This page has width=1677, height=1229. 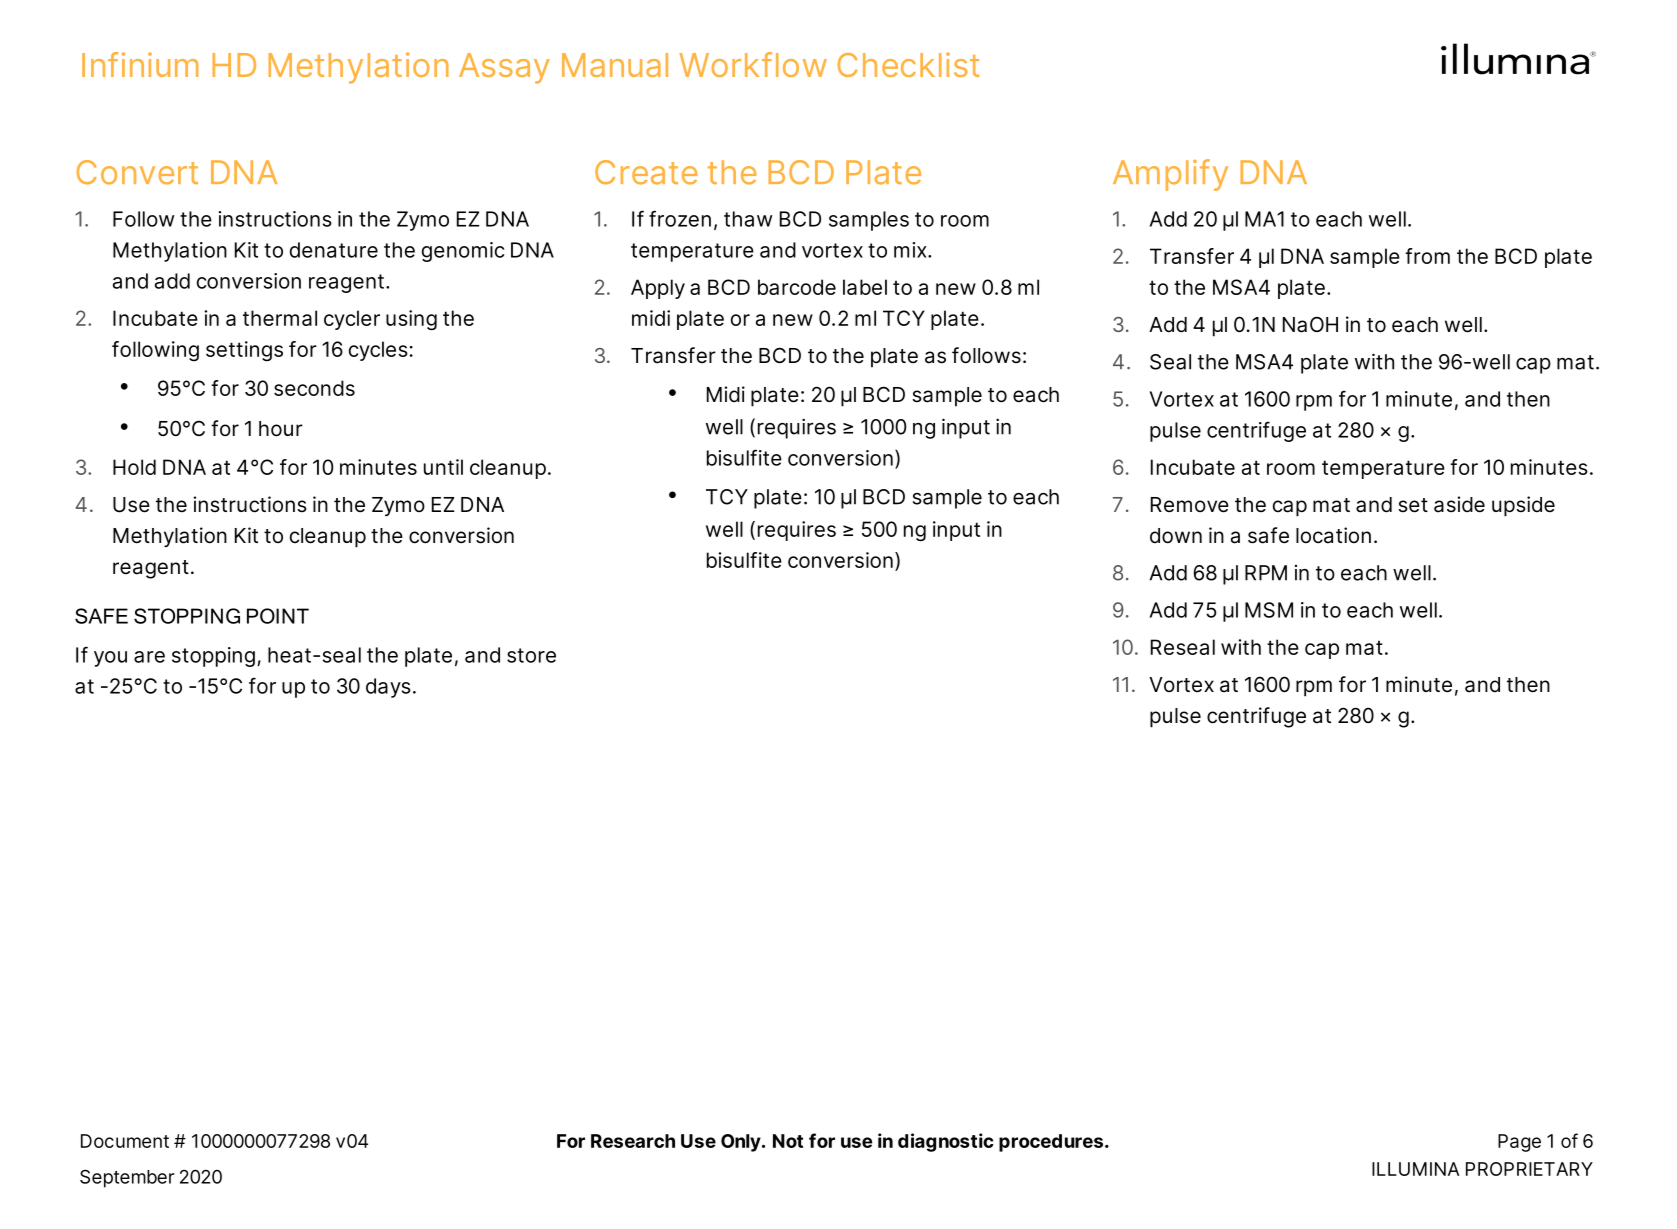 I want to click on Not, so click(x=788, y=1141).
